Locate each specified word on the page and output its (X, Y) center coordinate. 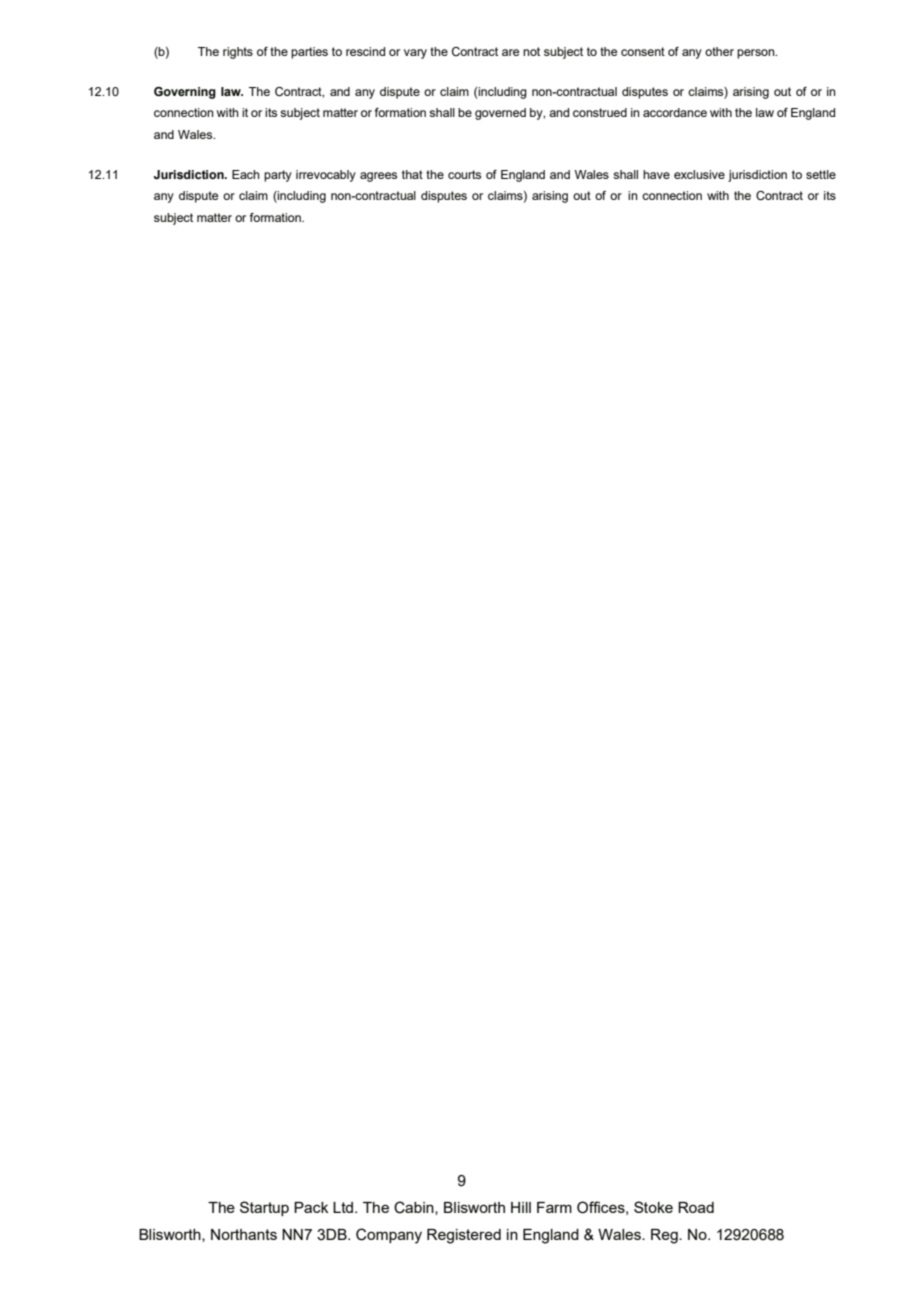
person (757, 54)
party (278, 176)
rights (238, 53)
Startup (264, 1208)
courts (464, 174)
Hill (521, 1207)
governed (500, 114)
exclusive (699, 174)
